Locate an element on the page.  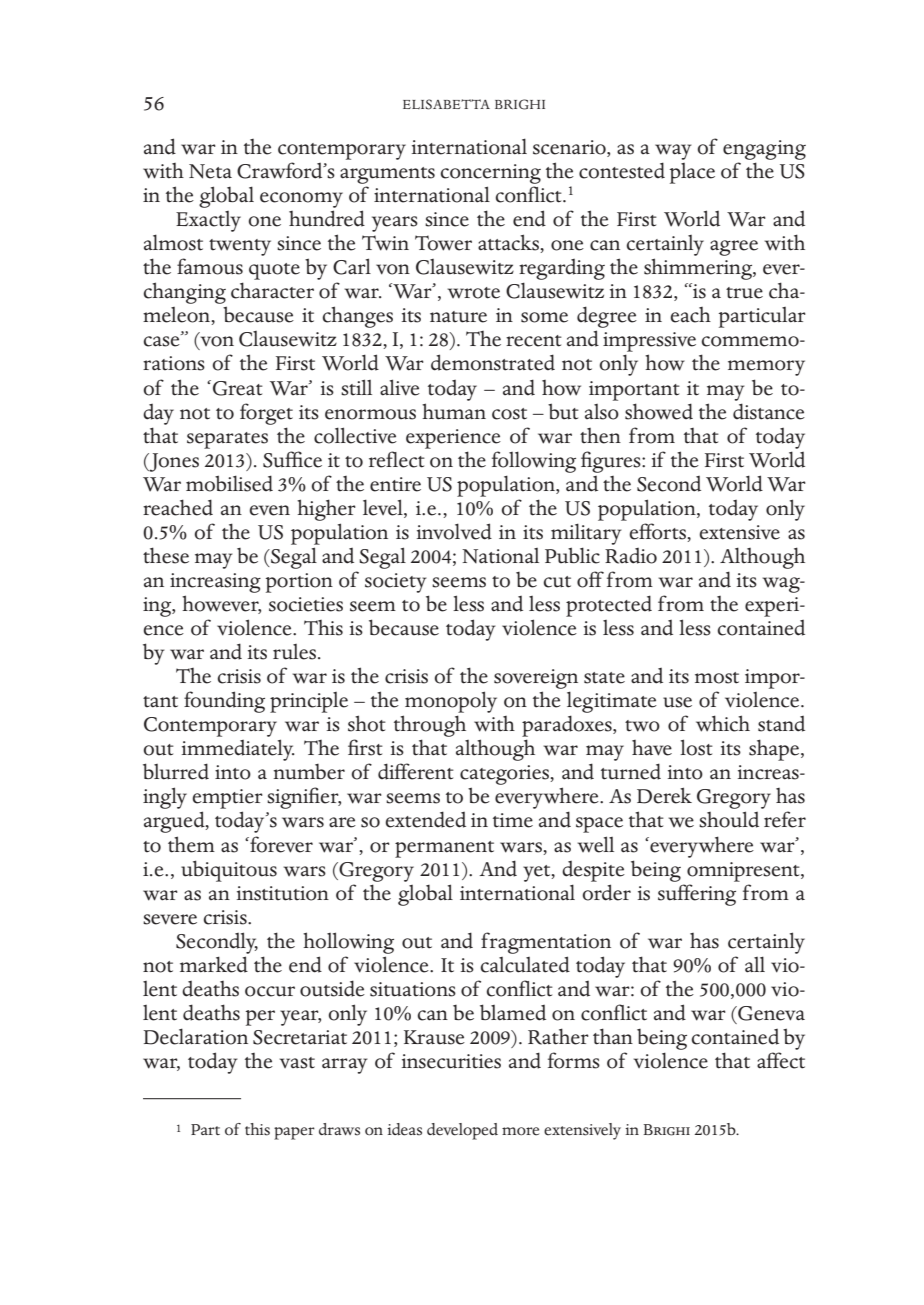
efforts is located at coordinates (658, 532).
